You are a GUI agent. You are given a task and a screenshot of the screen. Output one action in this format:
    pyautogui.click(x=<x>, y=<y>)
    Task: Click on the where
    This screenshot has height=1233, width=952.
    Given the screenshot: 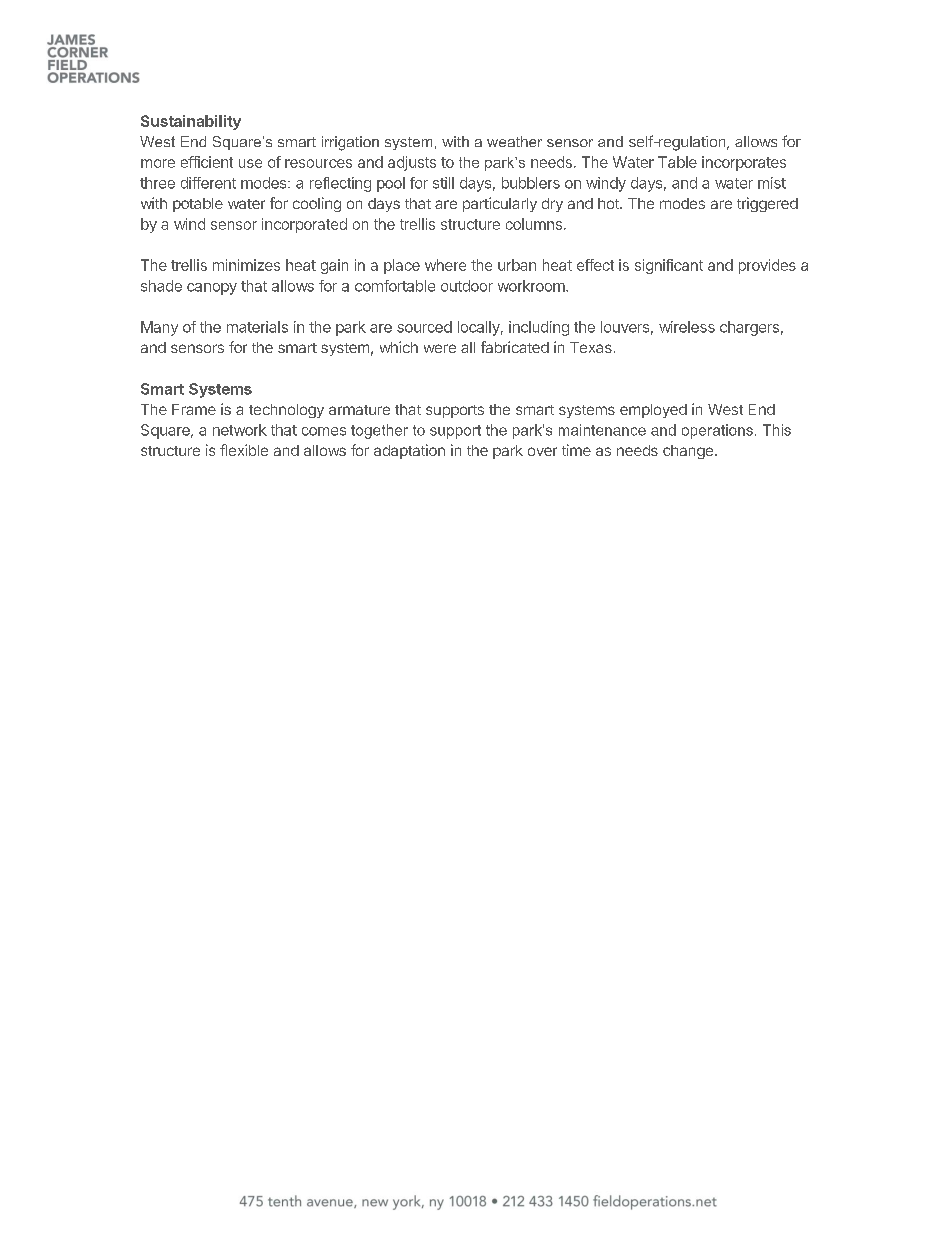 What is the action you would take?
    pyautogui.click(x=445, y=265)
